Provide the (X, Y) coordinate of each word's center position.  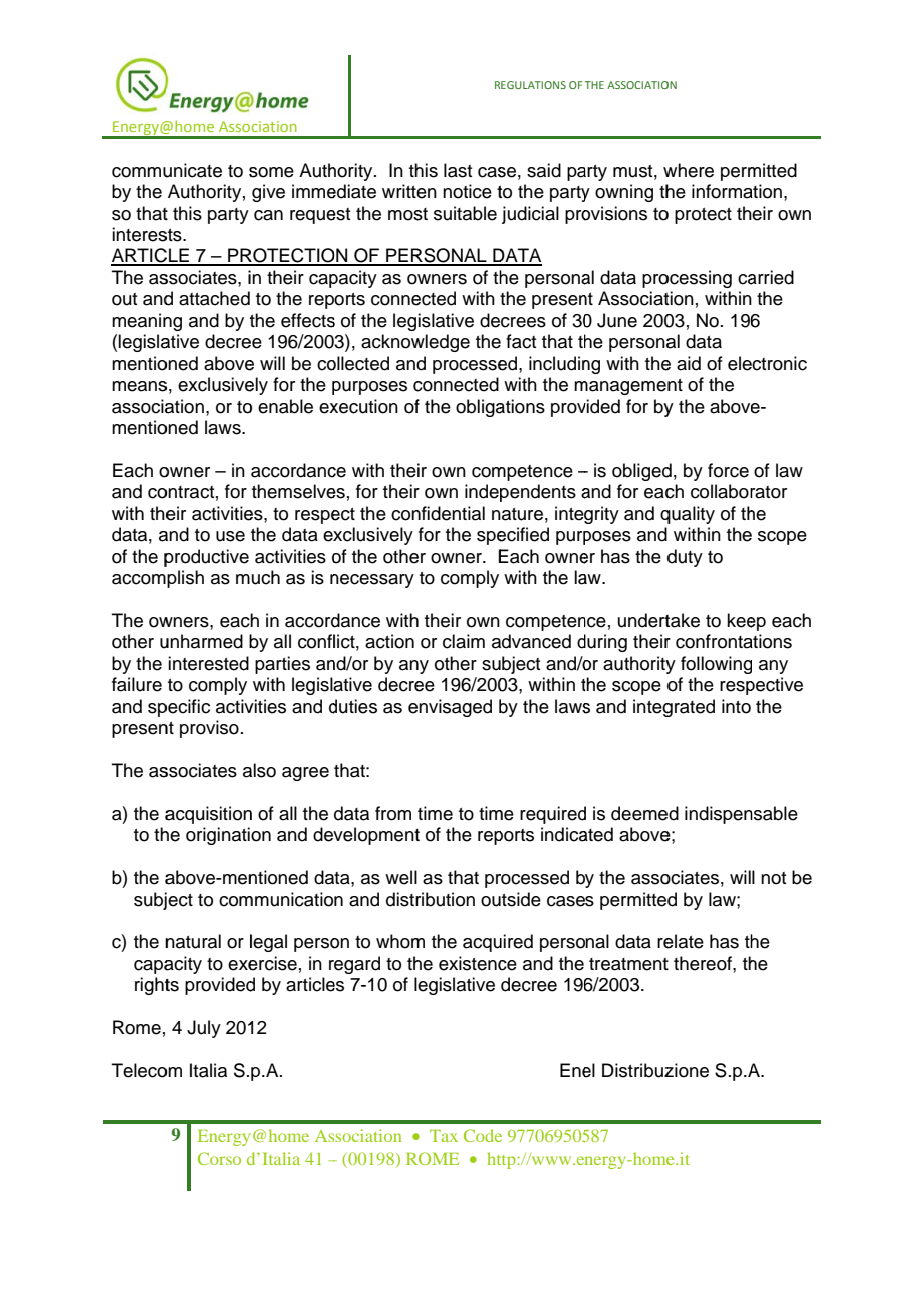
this (187, 213)
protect (703, 216)
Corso (219, 1158)
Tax (444, 1136)
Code (483, 1135)
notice (467, 191)
